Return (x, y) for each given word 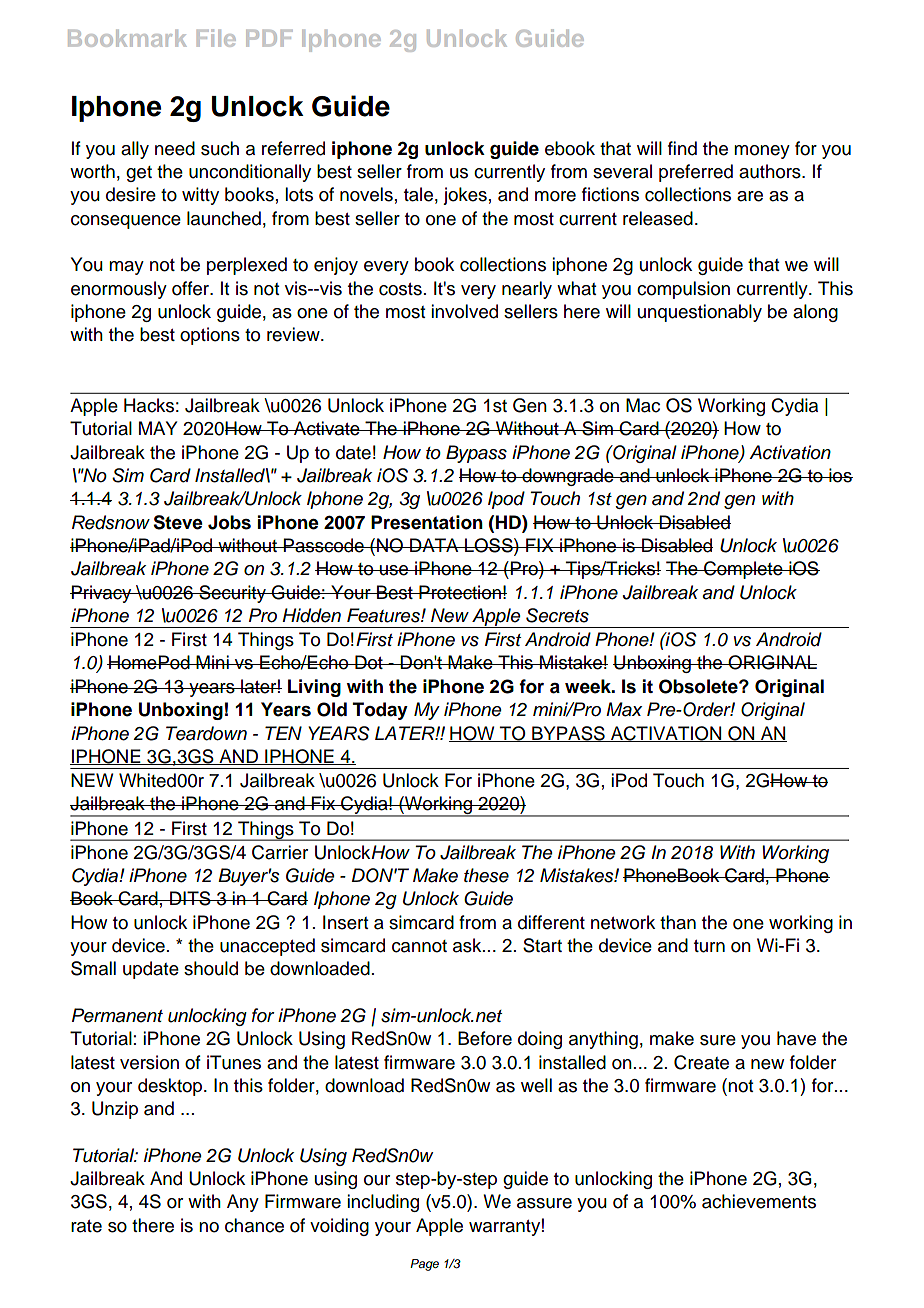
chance (254, 1225)
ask (468, 945)
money (762, 152)
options (210, 336)
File (216, 38)
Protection (460, 592)
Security (232, 594)
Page (424, 1265)
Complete (743, 570)
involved (464, 311)
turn (709, 946)
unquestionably (700, 313)
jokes (465, 196)
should (211, 968)
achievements (759, 1201)
